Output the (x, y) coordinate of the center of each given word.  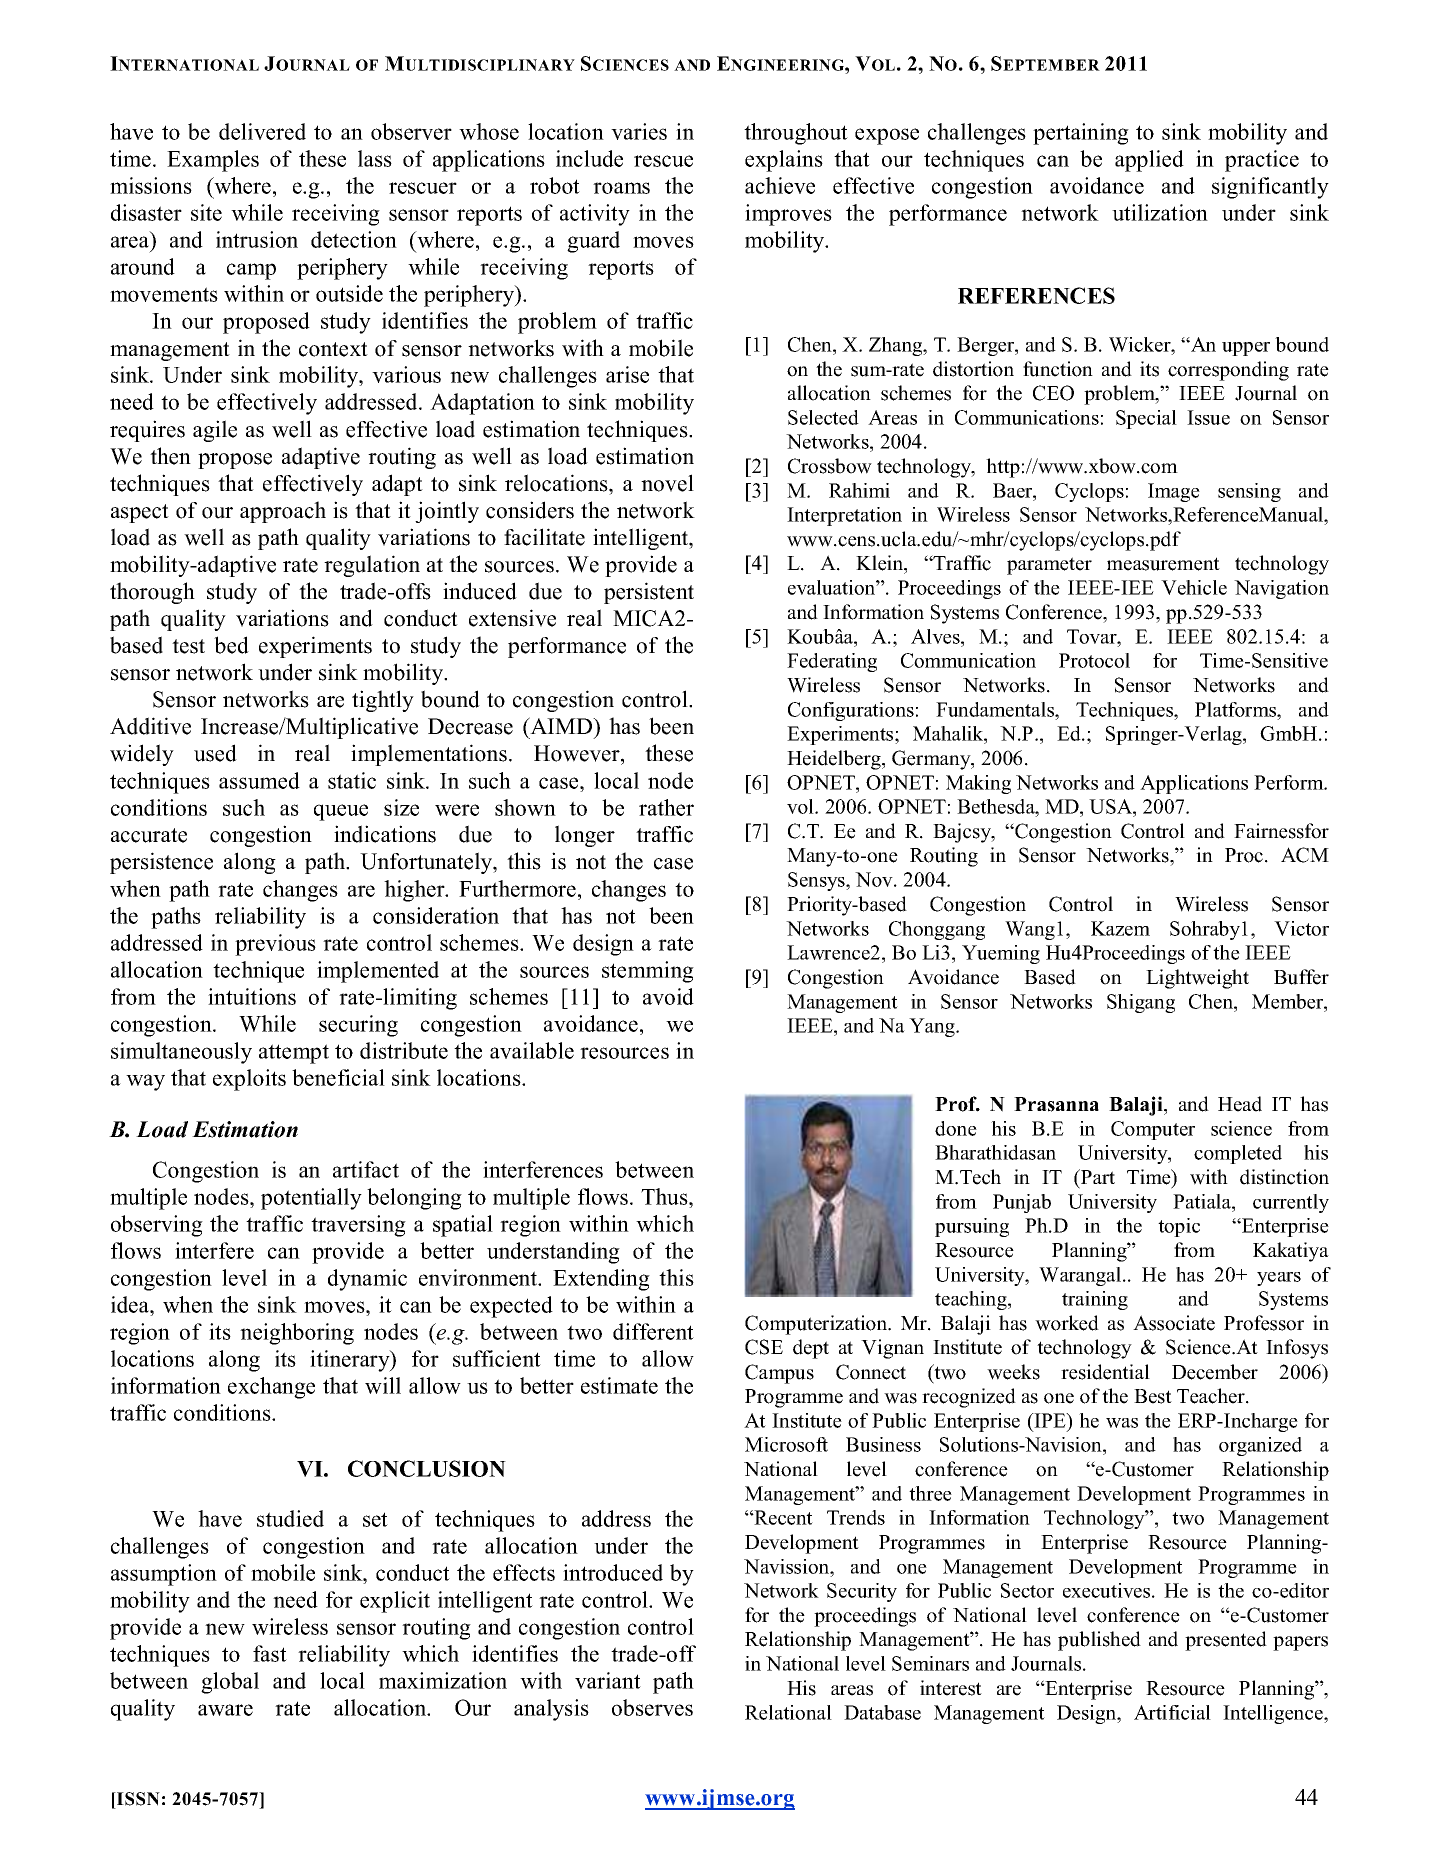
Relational (788, 1712)
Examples (213, 161)
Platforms (1237, 709)
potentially (311, 1199)
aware (225, 1710)
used (215, 753)
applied (1149, 161)
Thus (665, 1196)
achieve (780, 185)
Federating (832, 662)
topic (1179, 1227)
